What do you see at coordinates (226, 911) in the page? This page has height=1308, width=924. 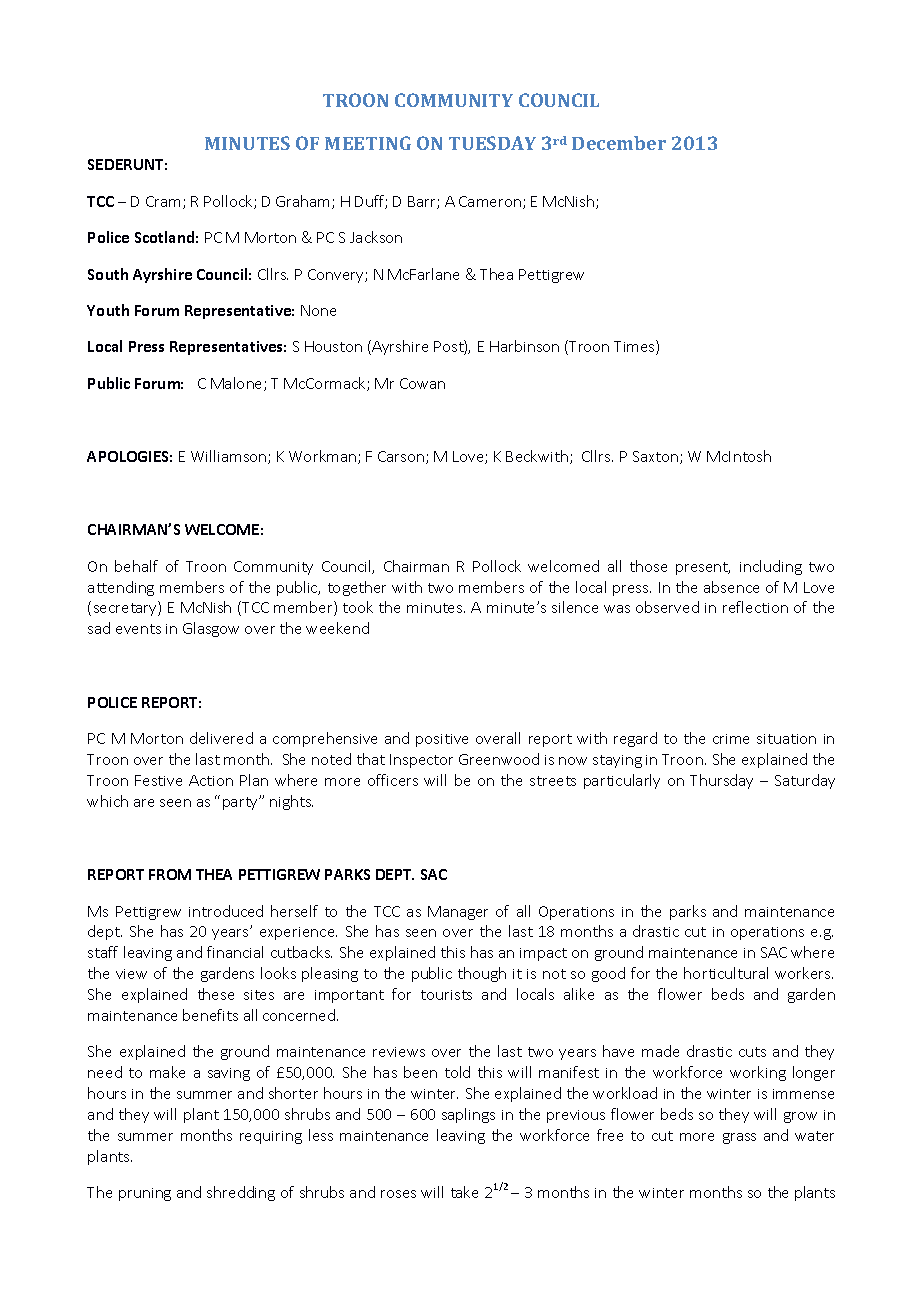 I see `introduced` at bounding box center [226, 911].
